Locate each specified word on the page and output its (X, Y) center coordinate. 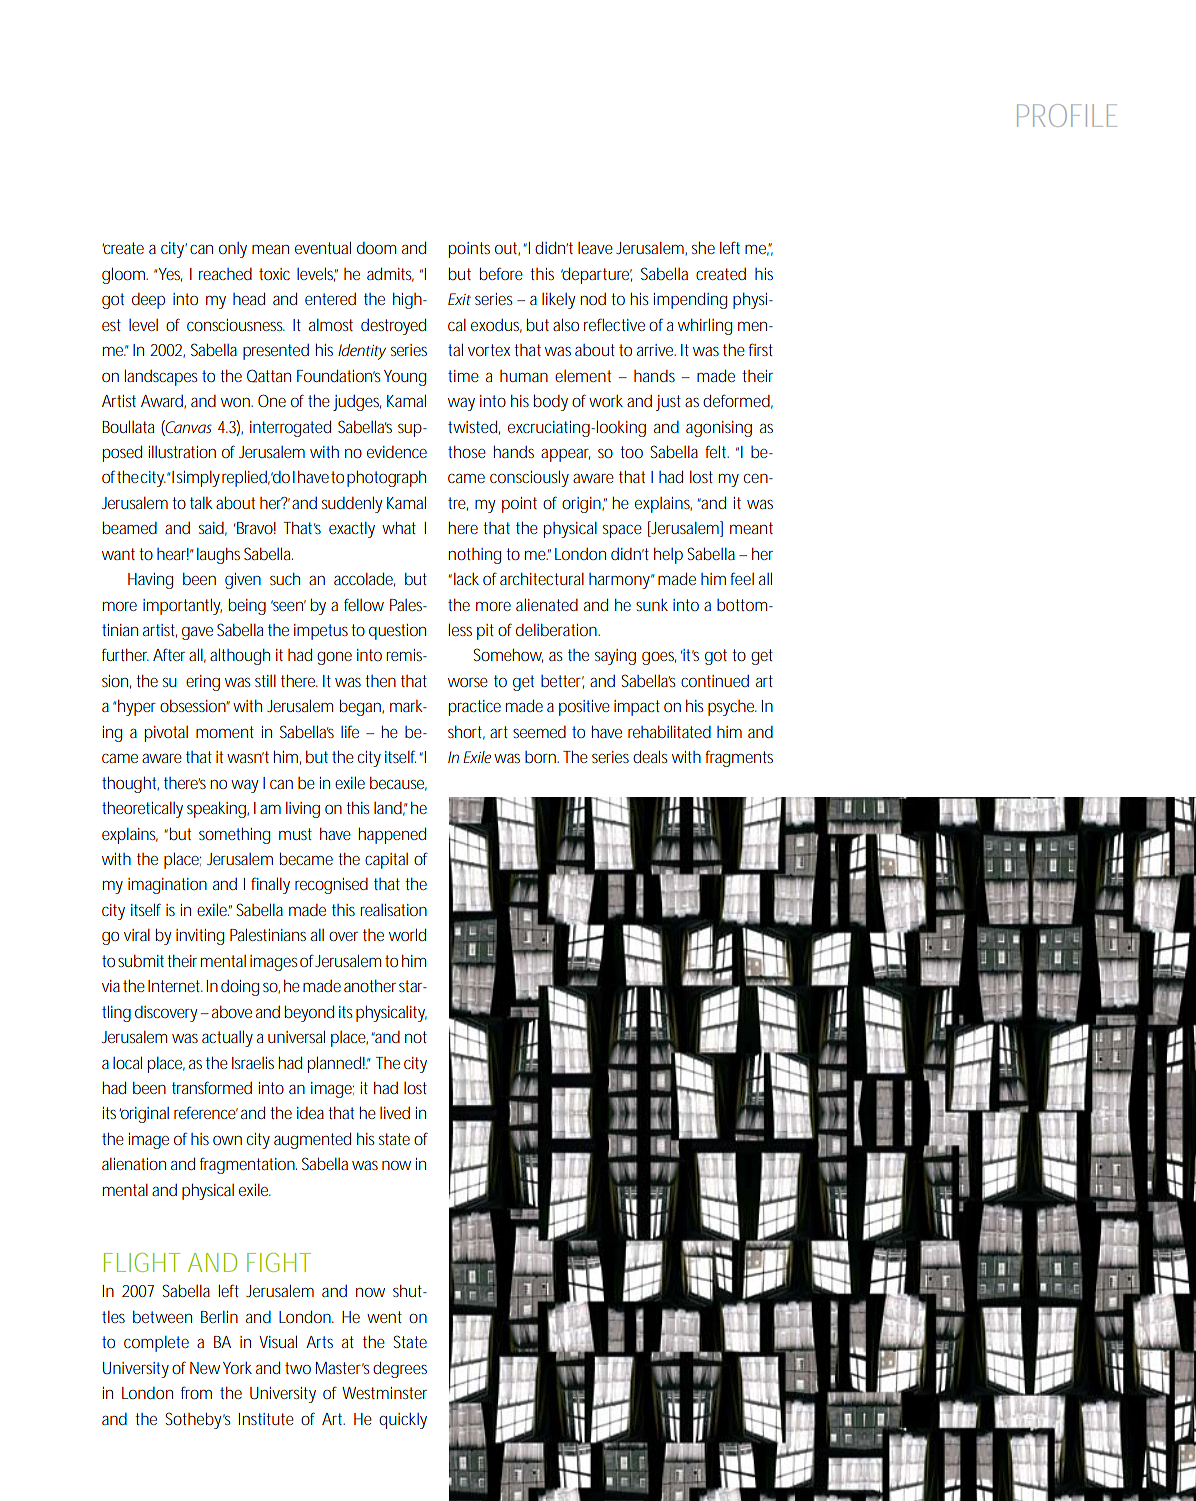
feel (742, 578)
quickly (403, 1421)
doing (240, 988)
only (233, 250)
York (237, 1368)
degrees (400, 1369)
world (407, 934)
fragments (739, 758)
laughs (218, 555)
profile (1067, 115)
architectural (542, 578)
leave (595, 248)
